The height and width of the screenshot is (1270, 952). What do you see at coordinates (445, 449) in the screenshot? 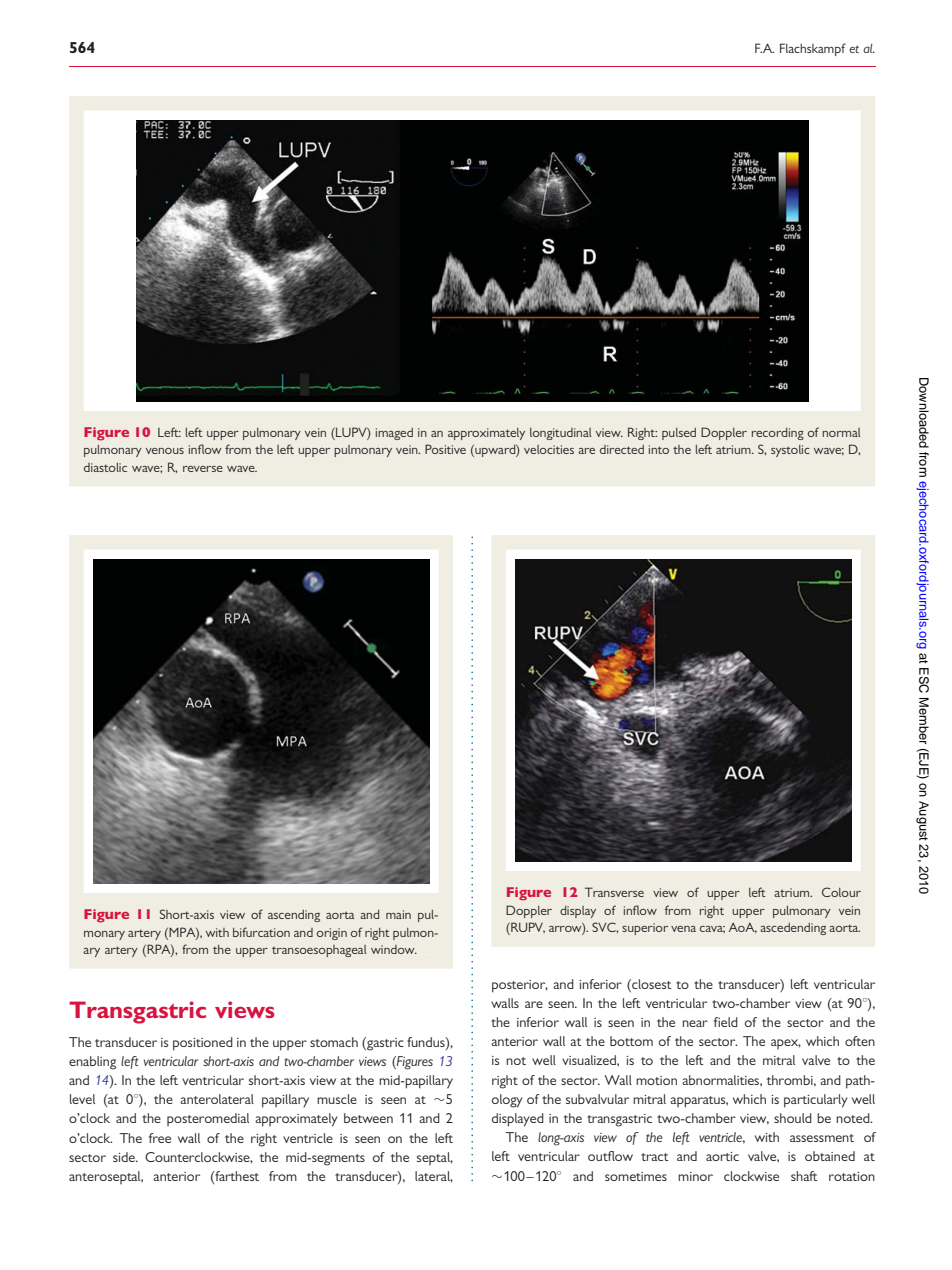
I see `Positive` at bounding box center [445, 449].
